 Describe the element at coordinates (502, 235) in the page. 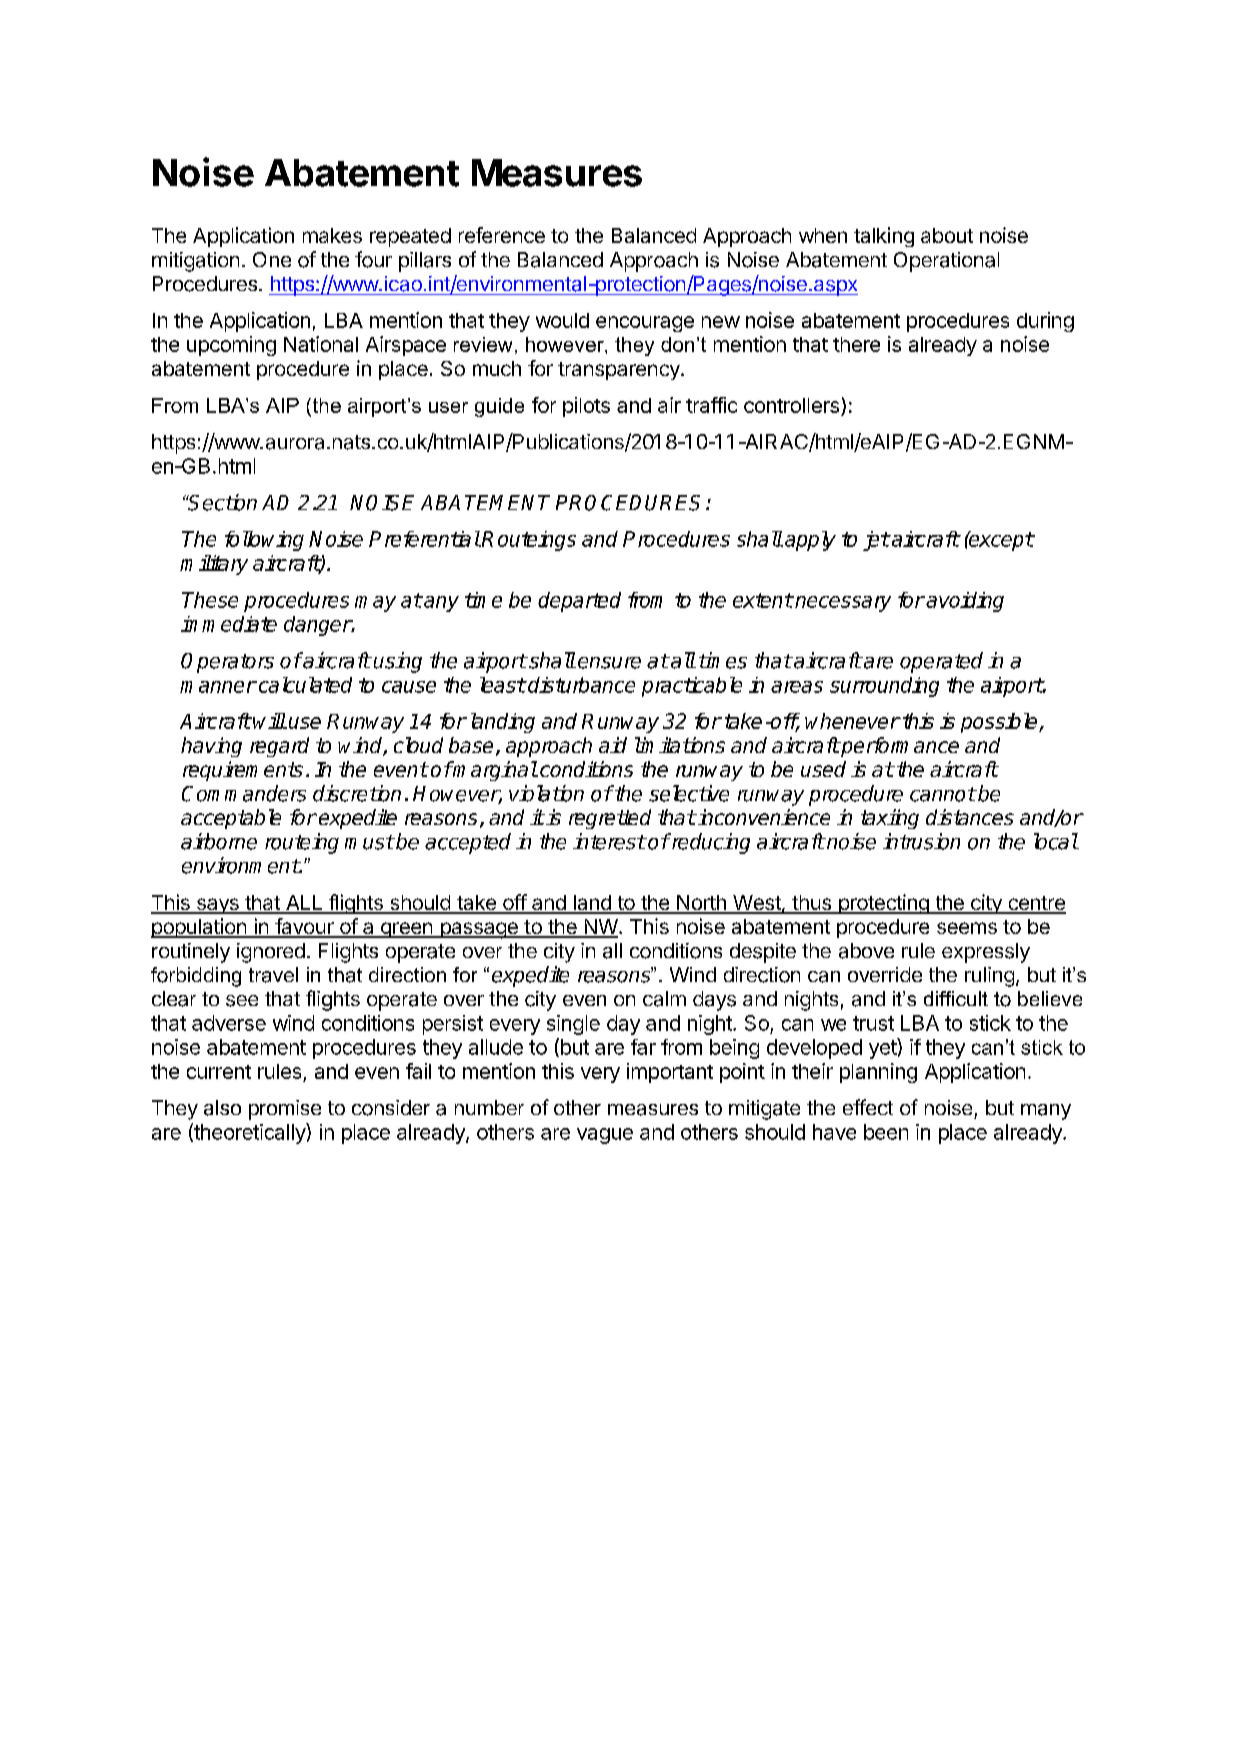

I see `reference` at that location.
